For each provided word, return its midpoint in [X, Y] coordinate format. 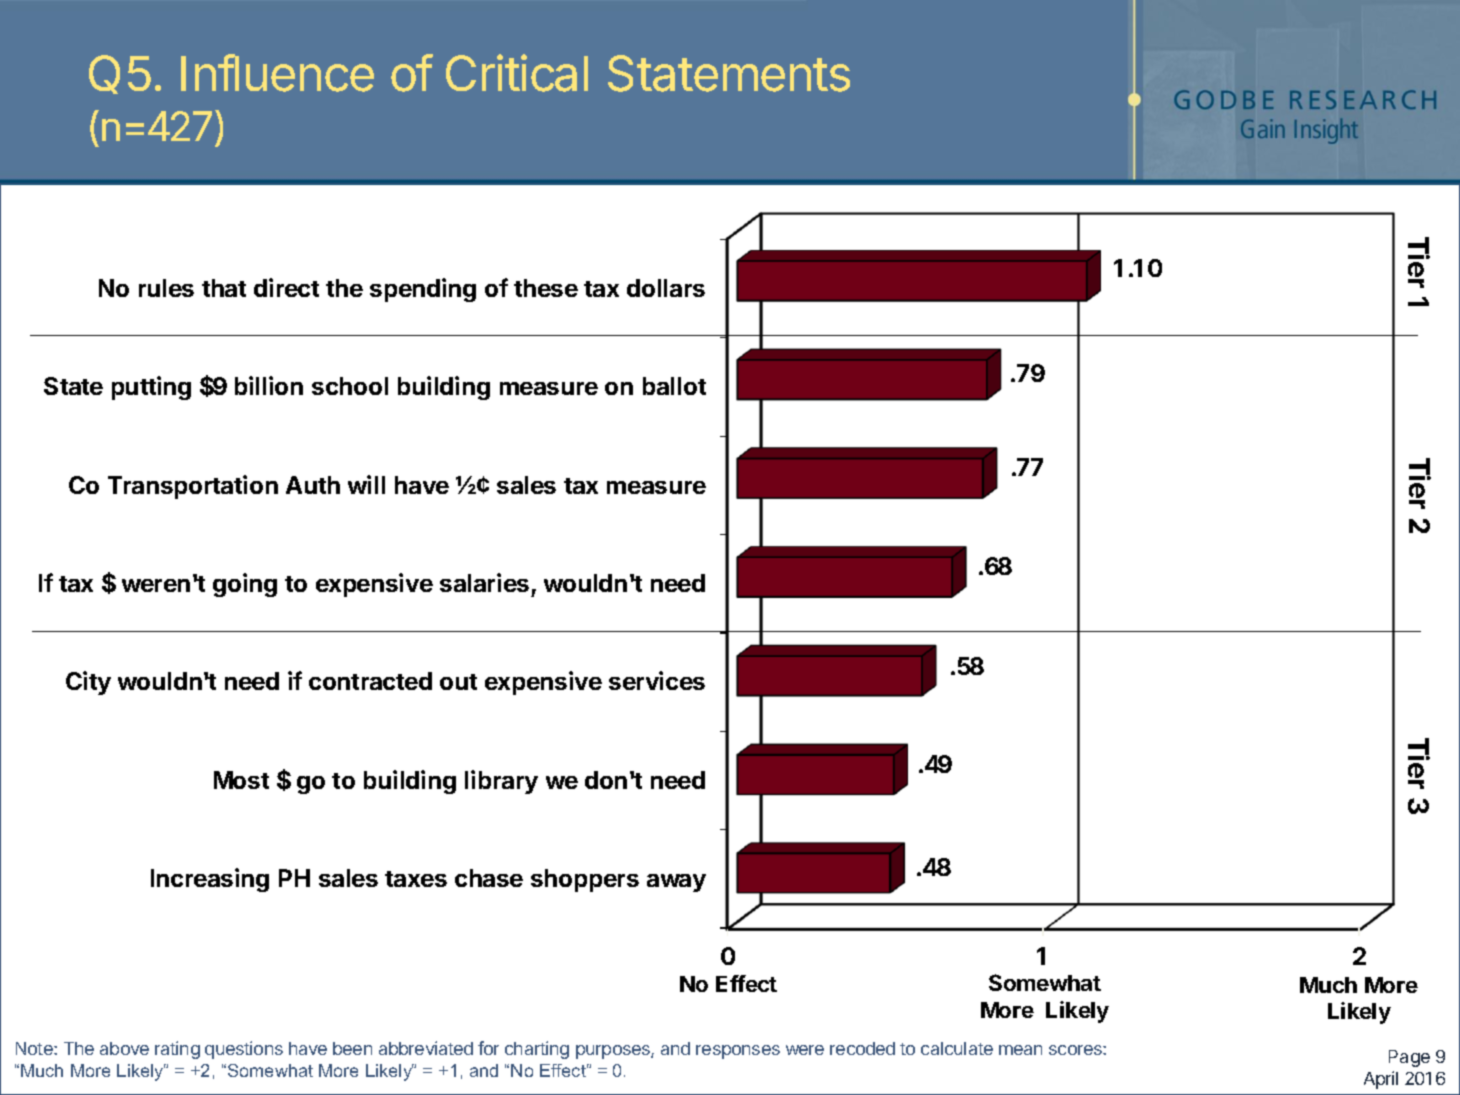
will [366, 484]
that [224, 288]
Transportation [193, 487]
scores [1076, 1050]
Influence [277, 73]
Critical [517, 73]
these [546, 288]
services [657, 680]
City [88, 683]
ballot [674, 386]
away [676, 883]
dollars [666, 288]
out [458, 682]
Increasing [210, 880]
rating [177, 1050]
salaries [484, 582]
